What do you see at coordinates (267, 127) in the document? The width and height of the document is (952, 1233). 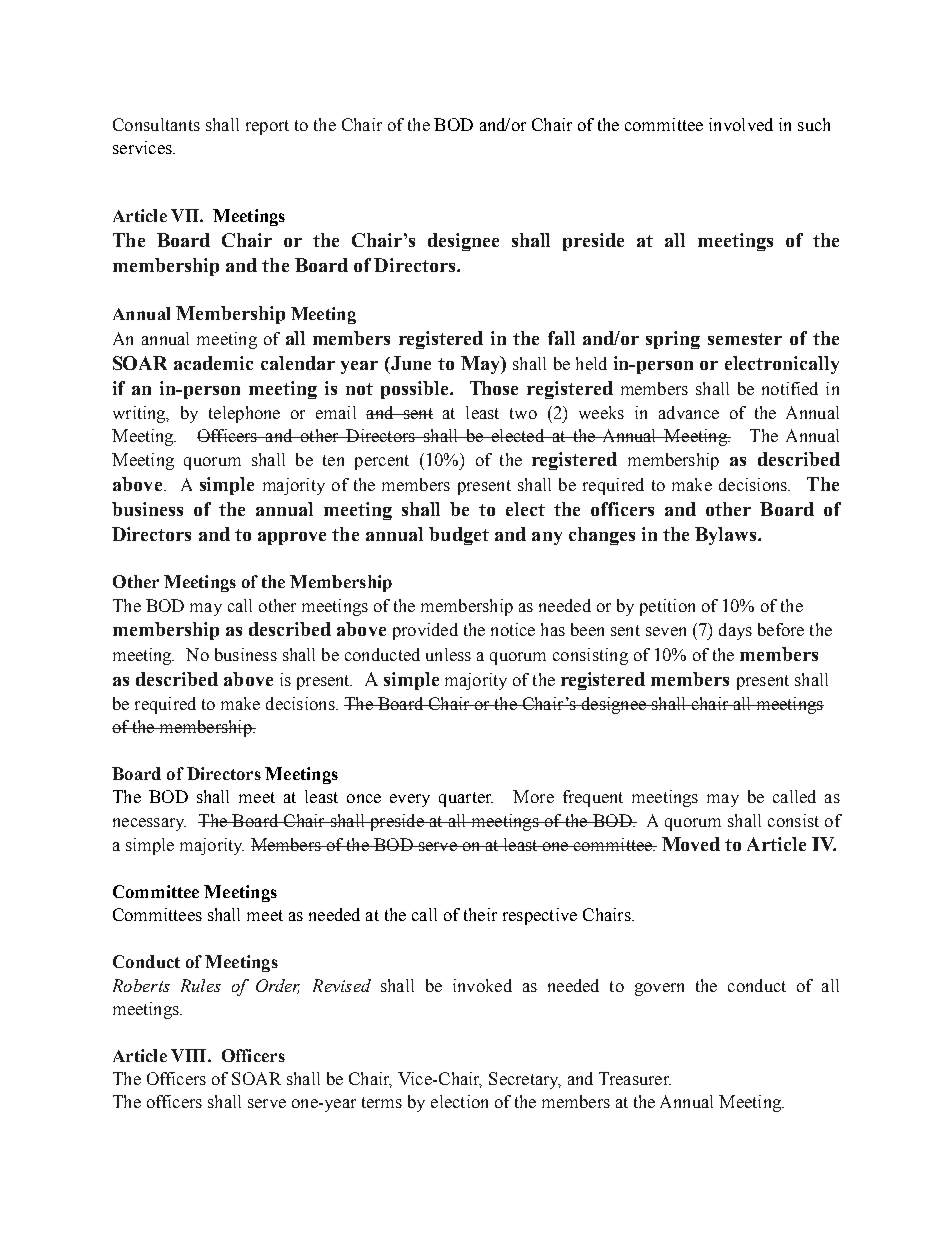 I see `report` at bounding box center [267, 127].
